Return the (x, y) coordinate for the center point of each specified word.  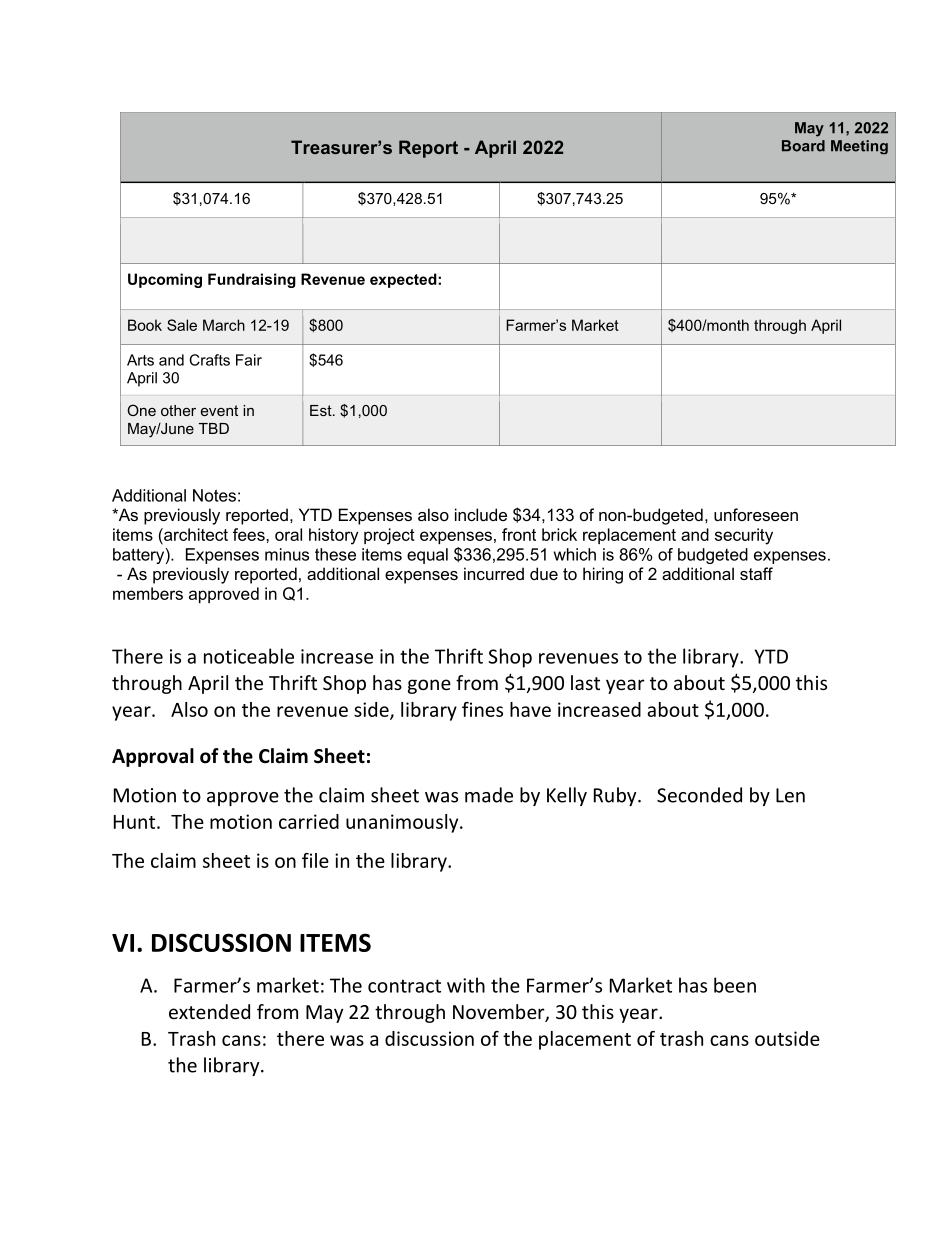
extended (209, 1011)
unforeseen (756, 514)
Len (790, 795)
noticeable (249, 656)
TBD (214, 428)
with (466, 985)
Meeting (859, 147)
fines (482, 709)
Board (803, 146)
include (481, 514)
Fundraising (252, 280)
